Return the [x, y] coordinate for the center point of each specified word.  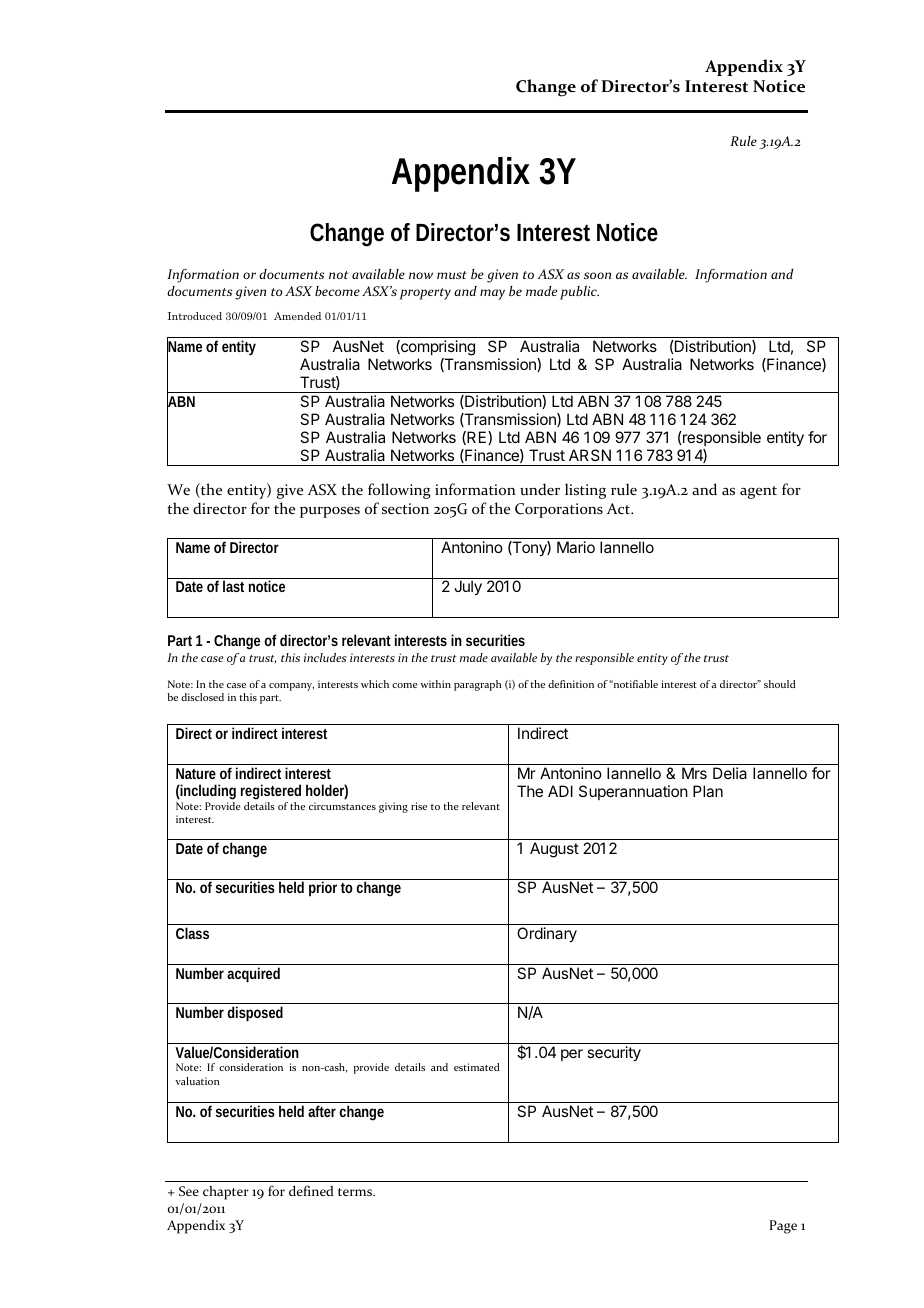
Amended [297, 316]
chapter [226, 1193]
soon [597, 275]
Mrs [694, 773]
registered [271, 793]
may [492, 294]
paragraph [477, 685]
